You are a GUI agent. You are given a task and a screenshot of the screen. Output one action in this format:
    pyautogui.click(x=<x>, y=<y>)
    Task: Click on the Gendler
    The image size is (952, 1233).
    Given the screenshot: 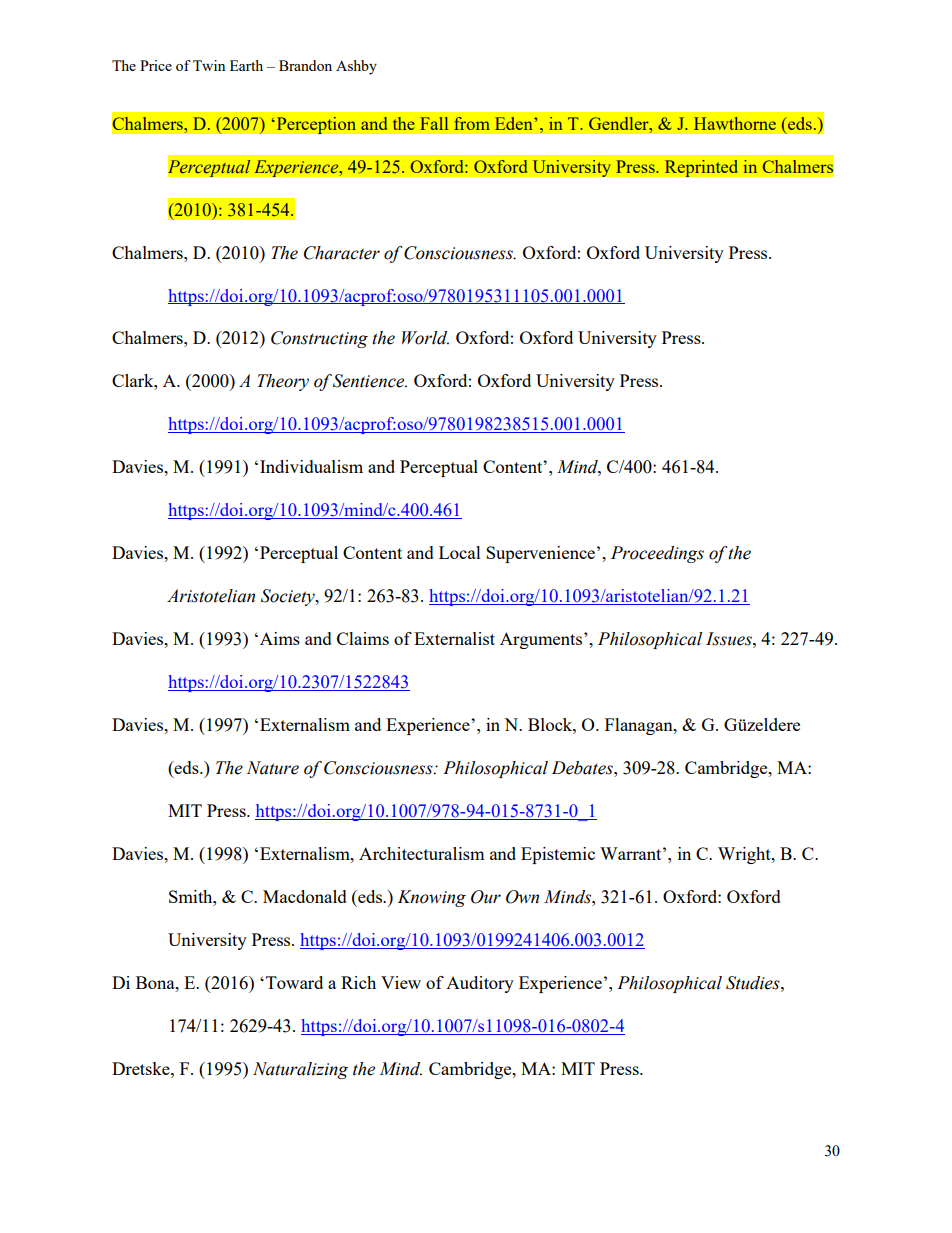 What is the action you would take?
    pyautogui.click(x=620, y=123)
